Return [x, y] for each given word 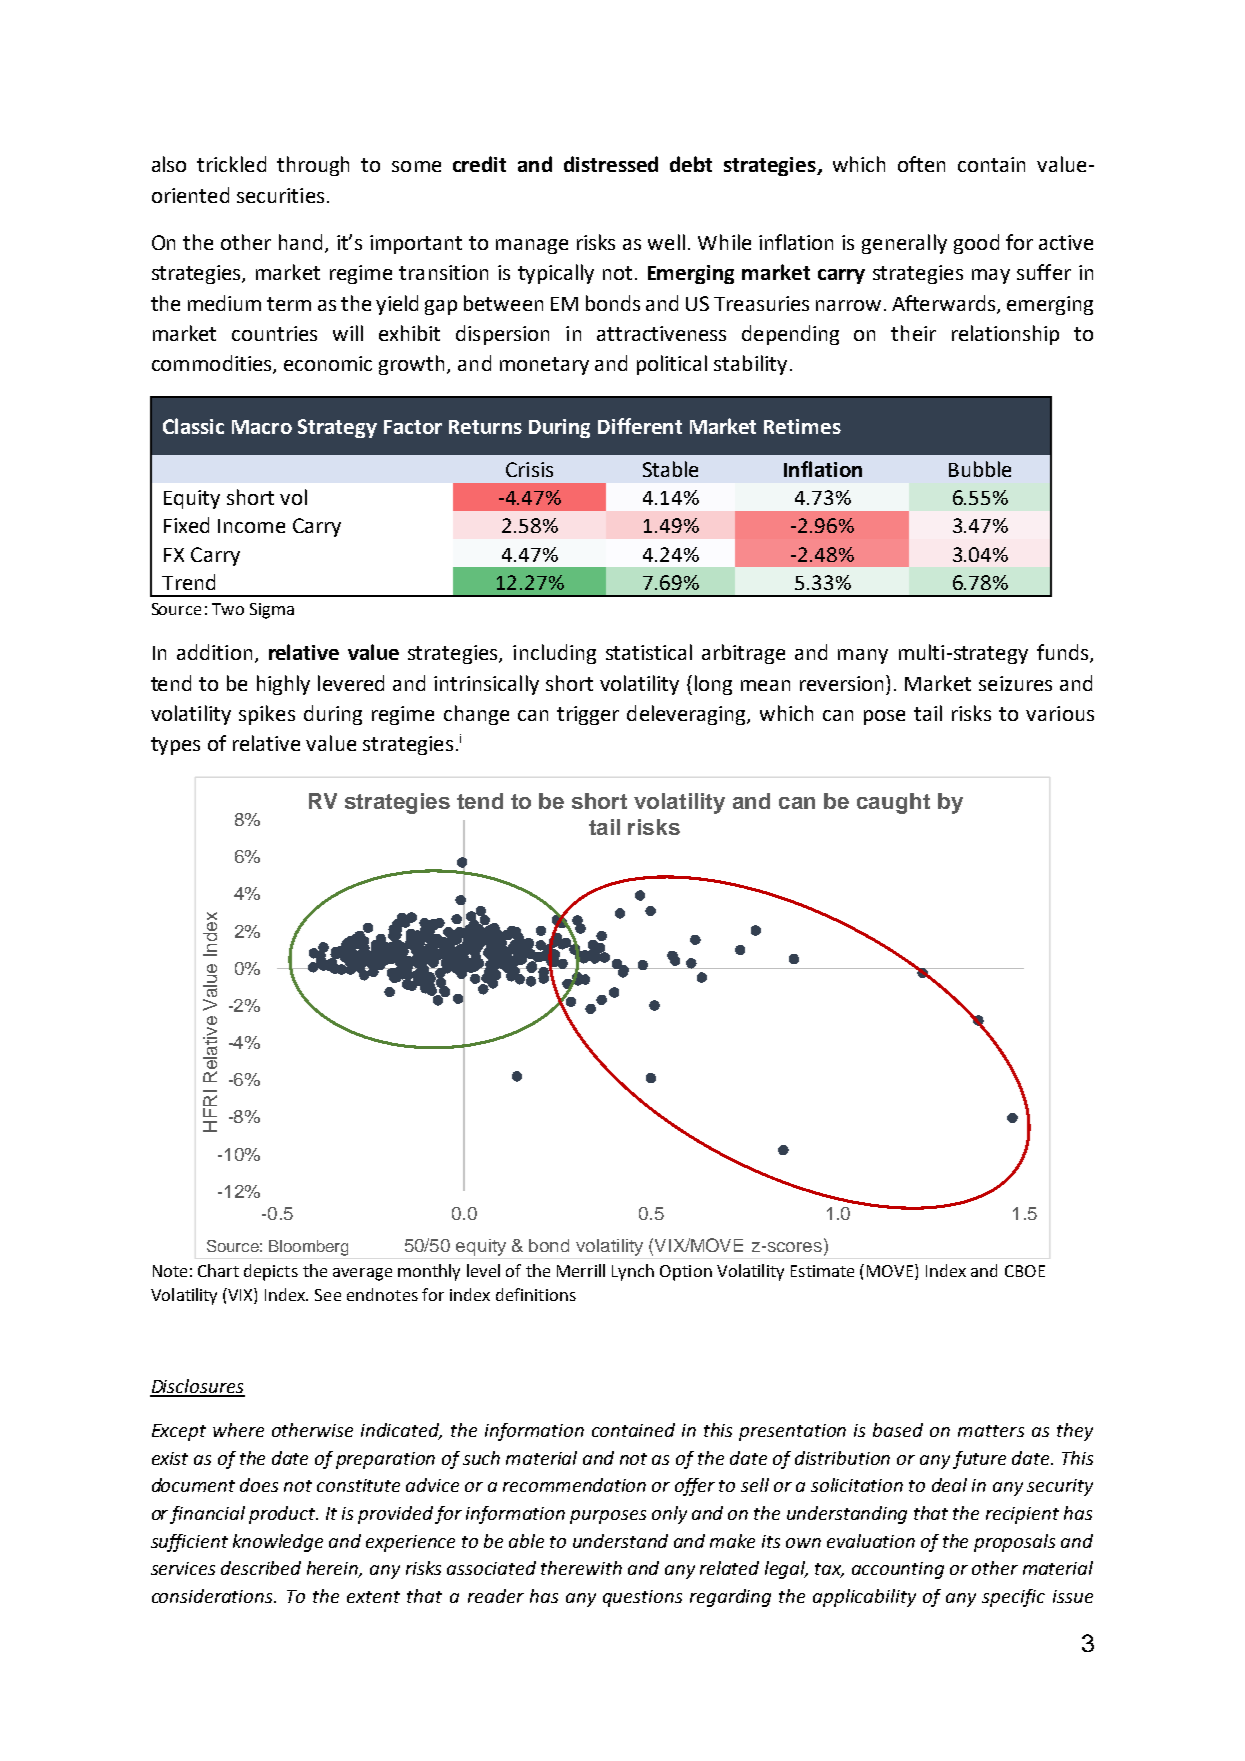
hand [302, 243]
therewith [581, 1568]
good [976, 244]
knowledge [278, 1543]
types [175, 746]
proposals [1014, 1543]
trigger [588, 715]
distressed [611, 164]
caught [893, 803]
